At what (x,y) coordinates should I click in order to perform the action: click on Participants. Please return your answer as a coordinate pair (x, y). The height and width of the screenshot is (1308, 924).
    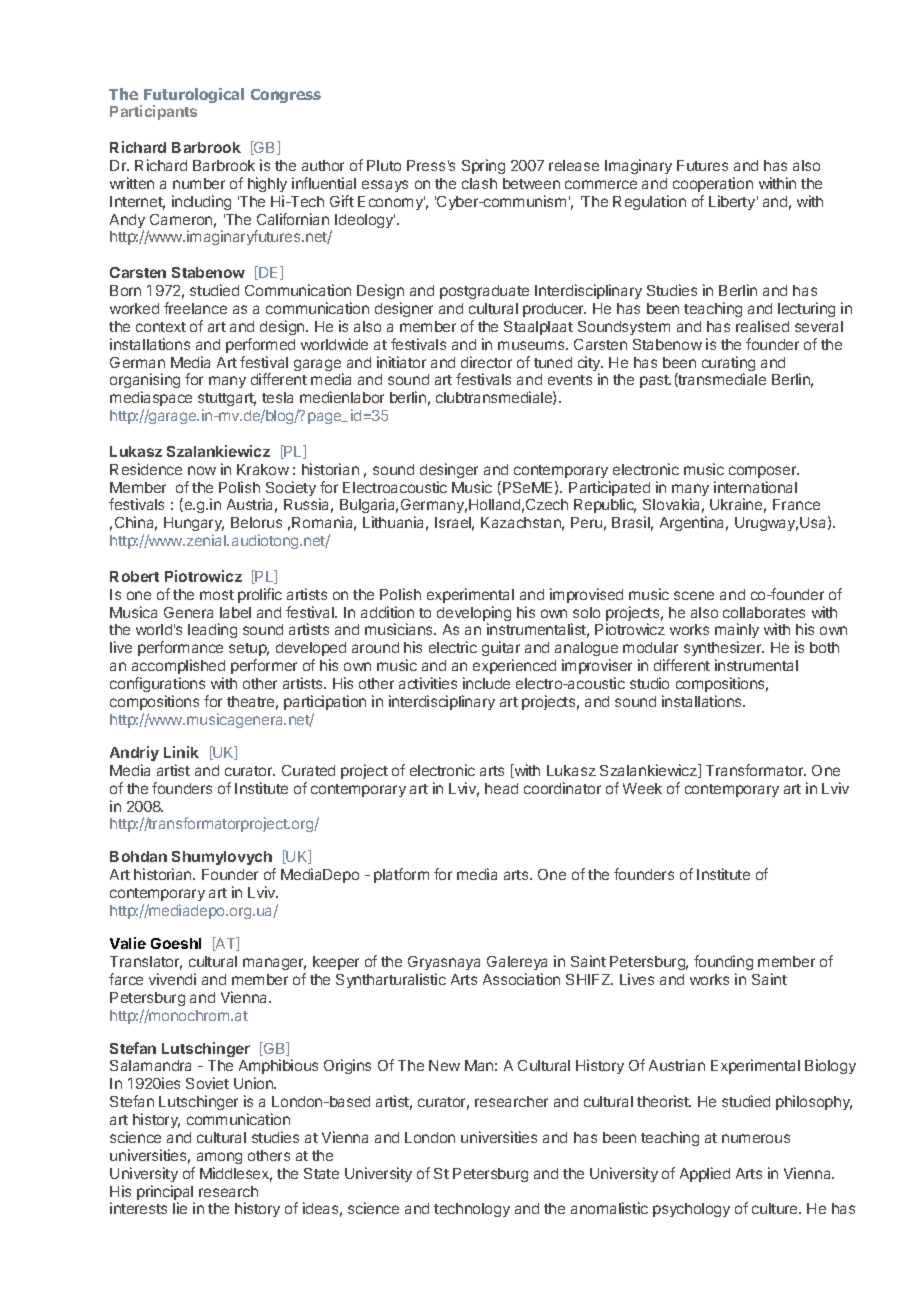
    Looking at the image, I should click on (153, 112).
